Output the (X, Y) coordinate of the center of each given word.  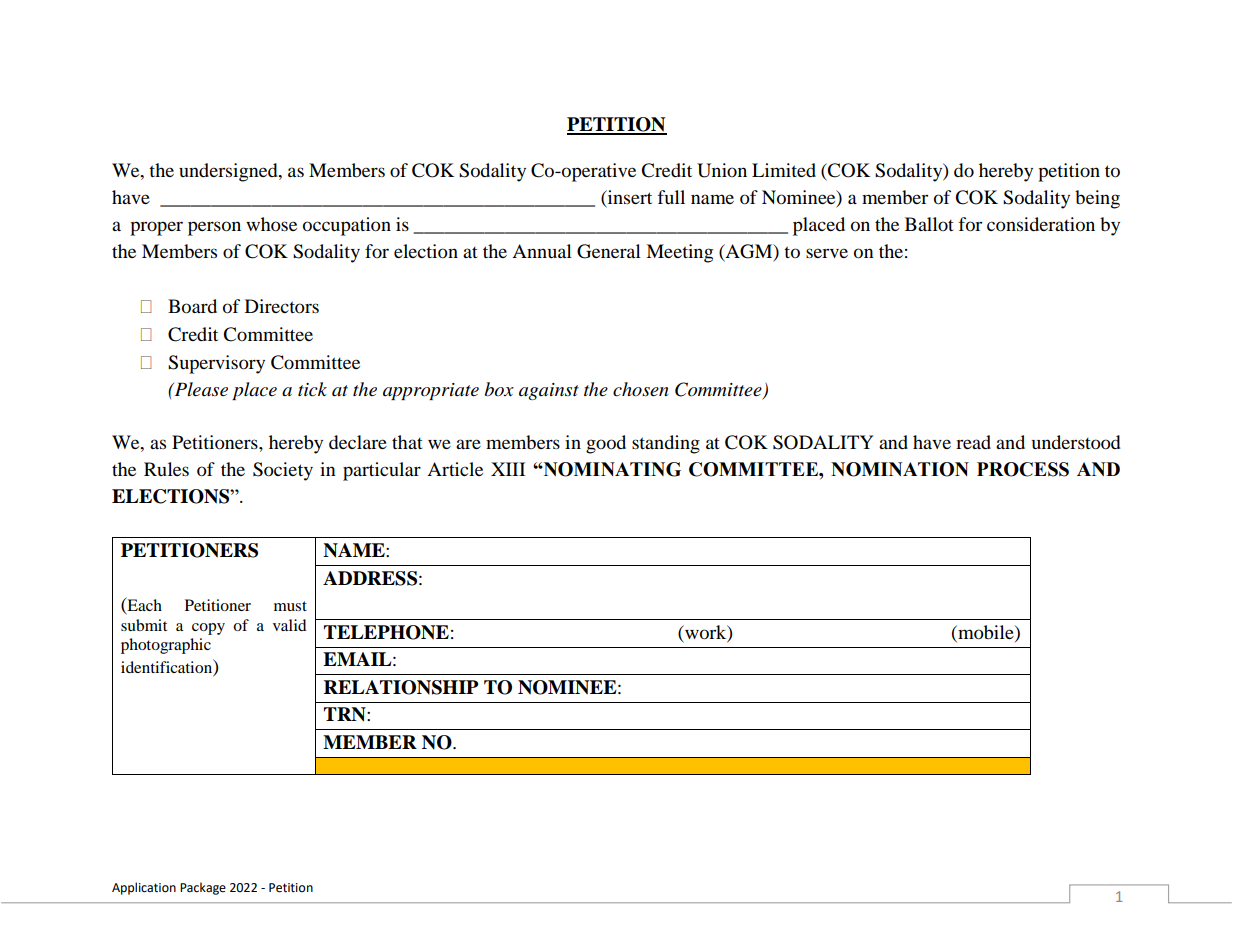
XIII (508, 469)
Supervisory (216, 364)
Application (144, 888)
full (671, 197)
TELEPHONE (386, 632)
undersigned (229, 172)
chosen (640, 389)
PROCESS (1023, 469)
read (973, 442)
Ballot (929, 224)
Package (203, 888)
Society (283, 471)
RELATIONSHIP (401, 687)
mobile (986, 632)
